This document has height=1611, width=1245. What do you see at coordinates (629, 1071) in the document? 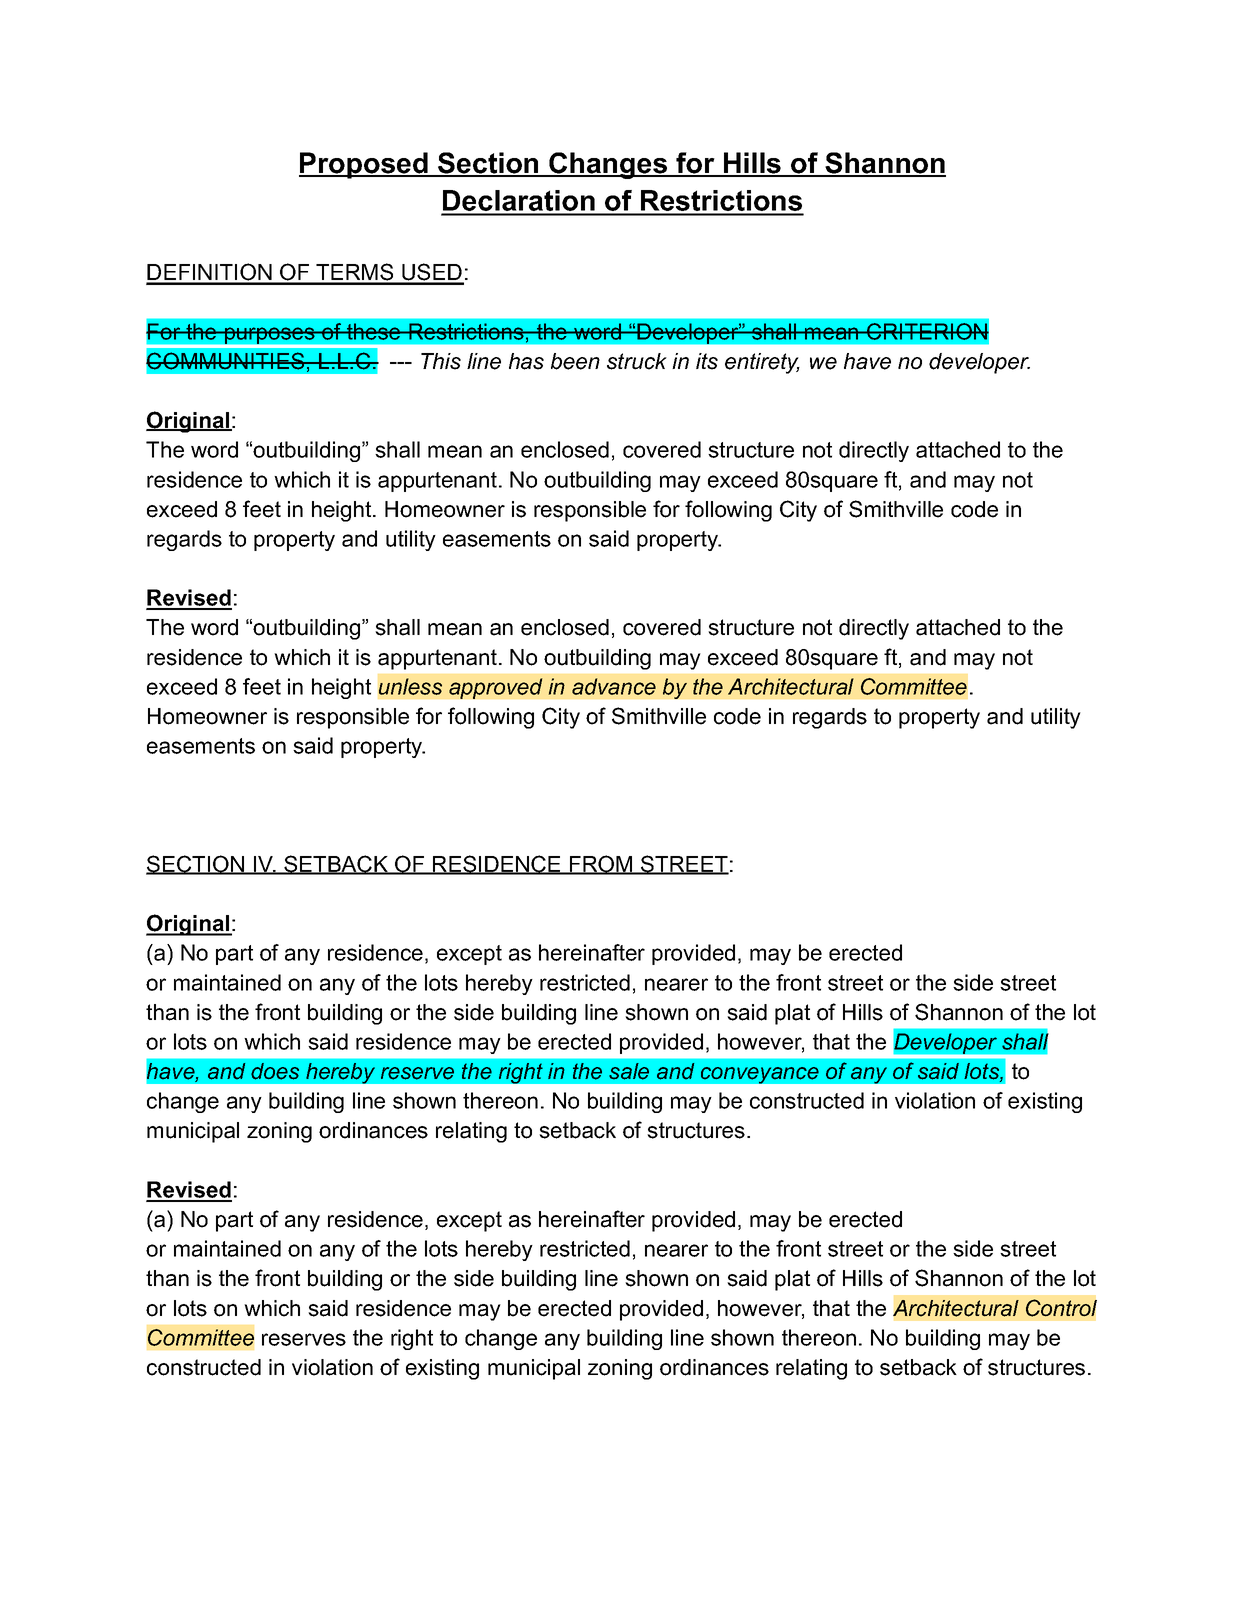
I see `sale` at bounding box center [629, 1071].
